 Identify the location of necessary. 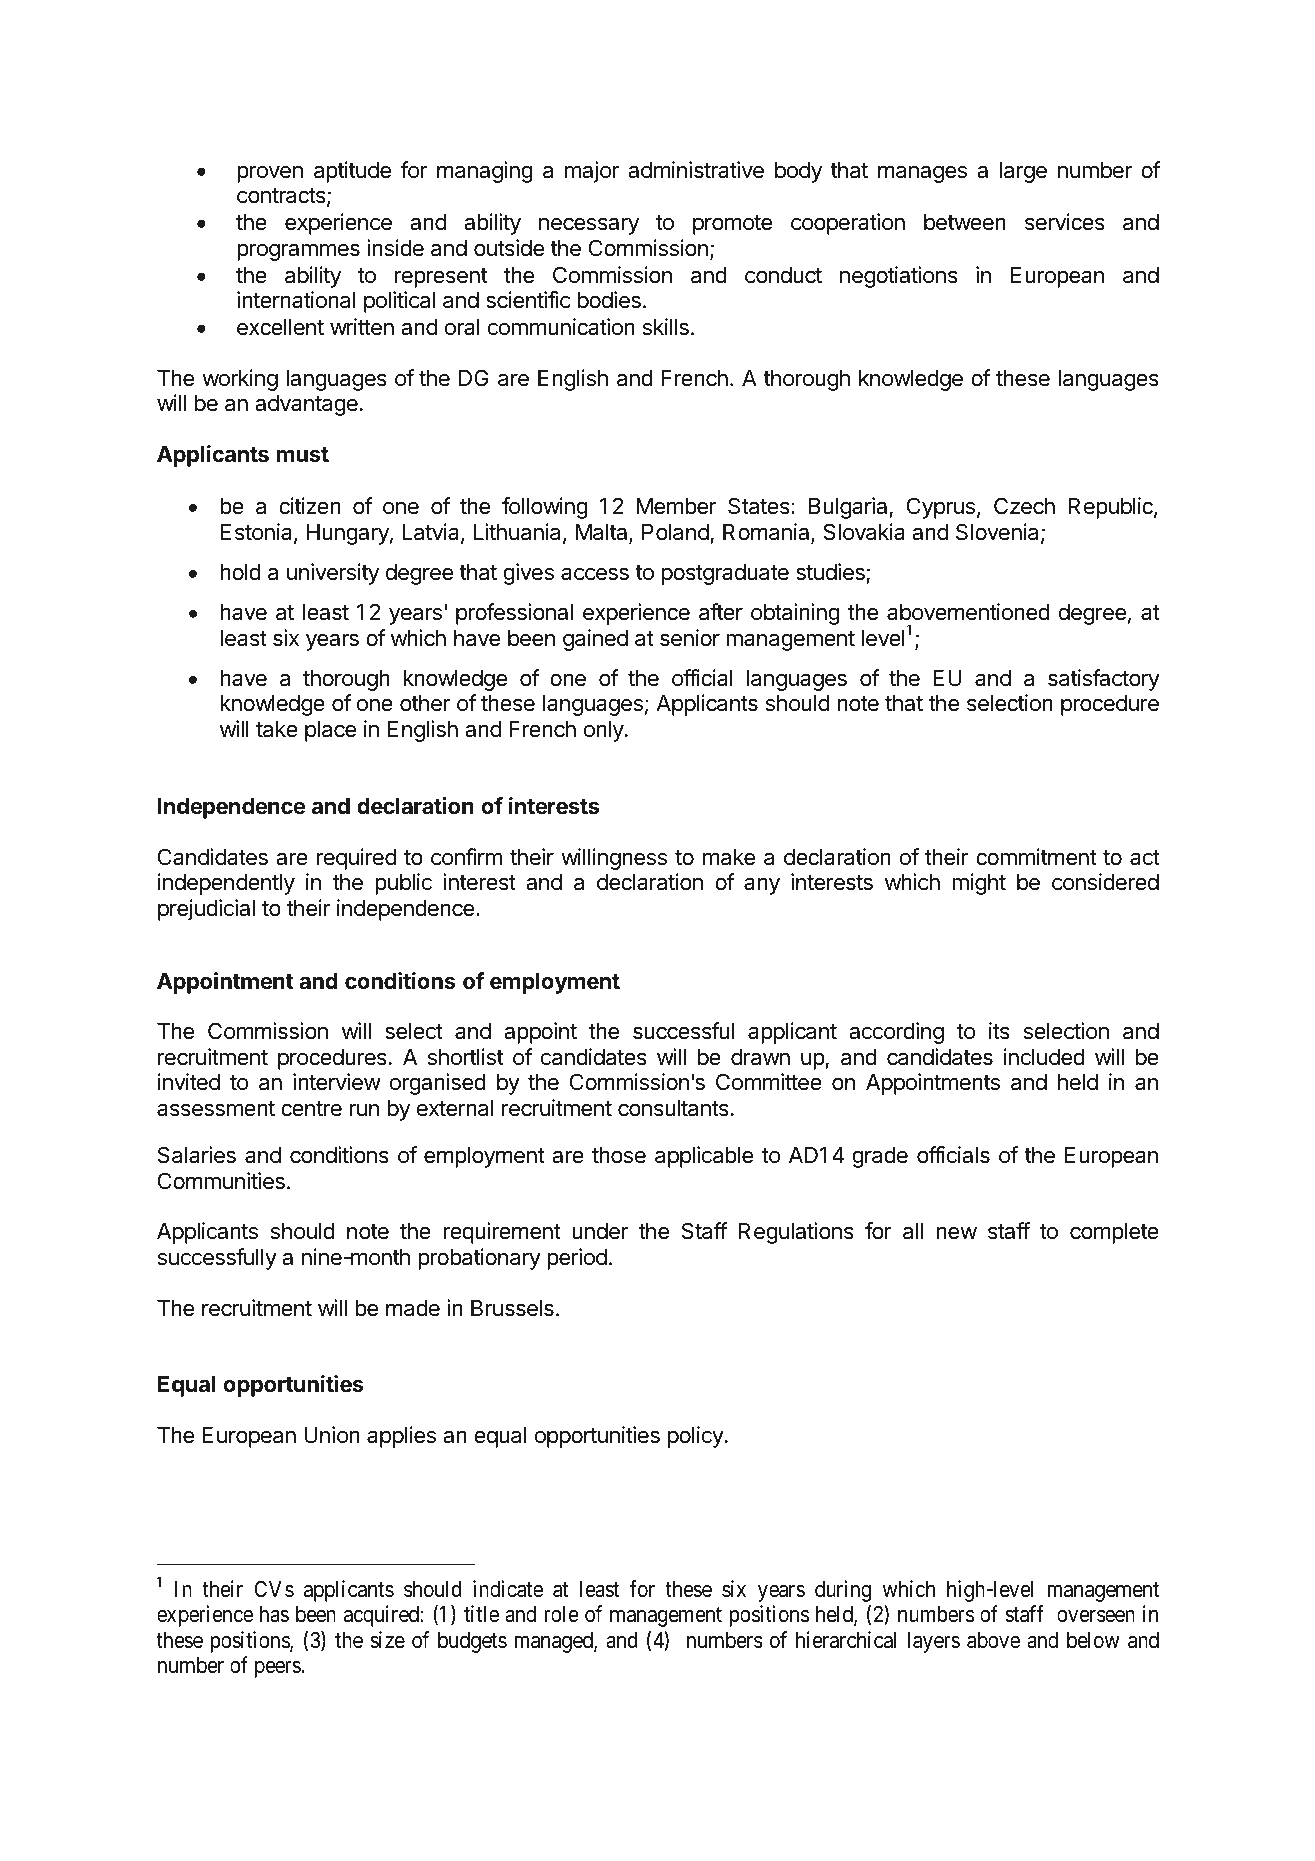
(589, 226).
